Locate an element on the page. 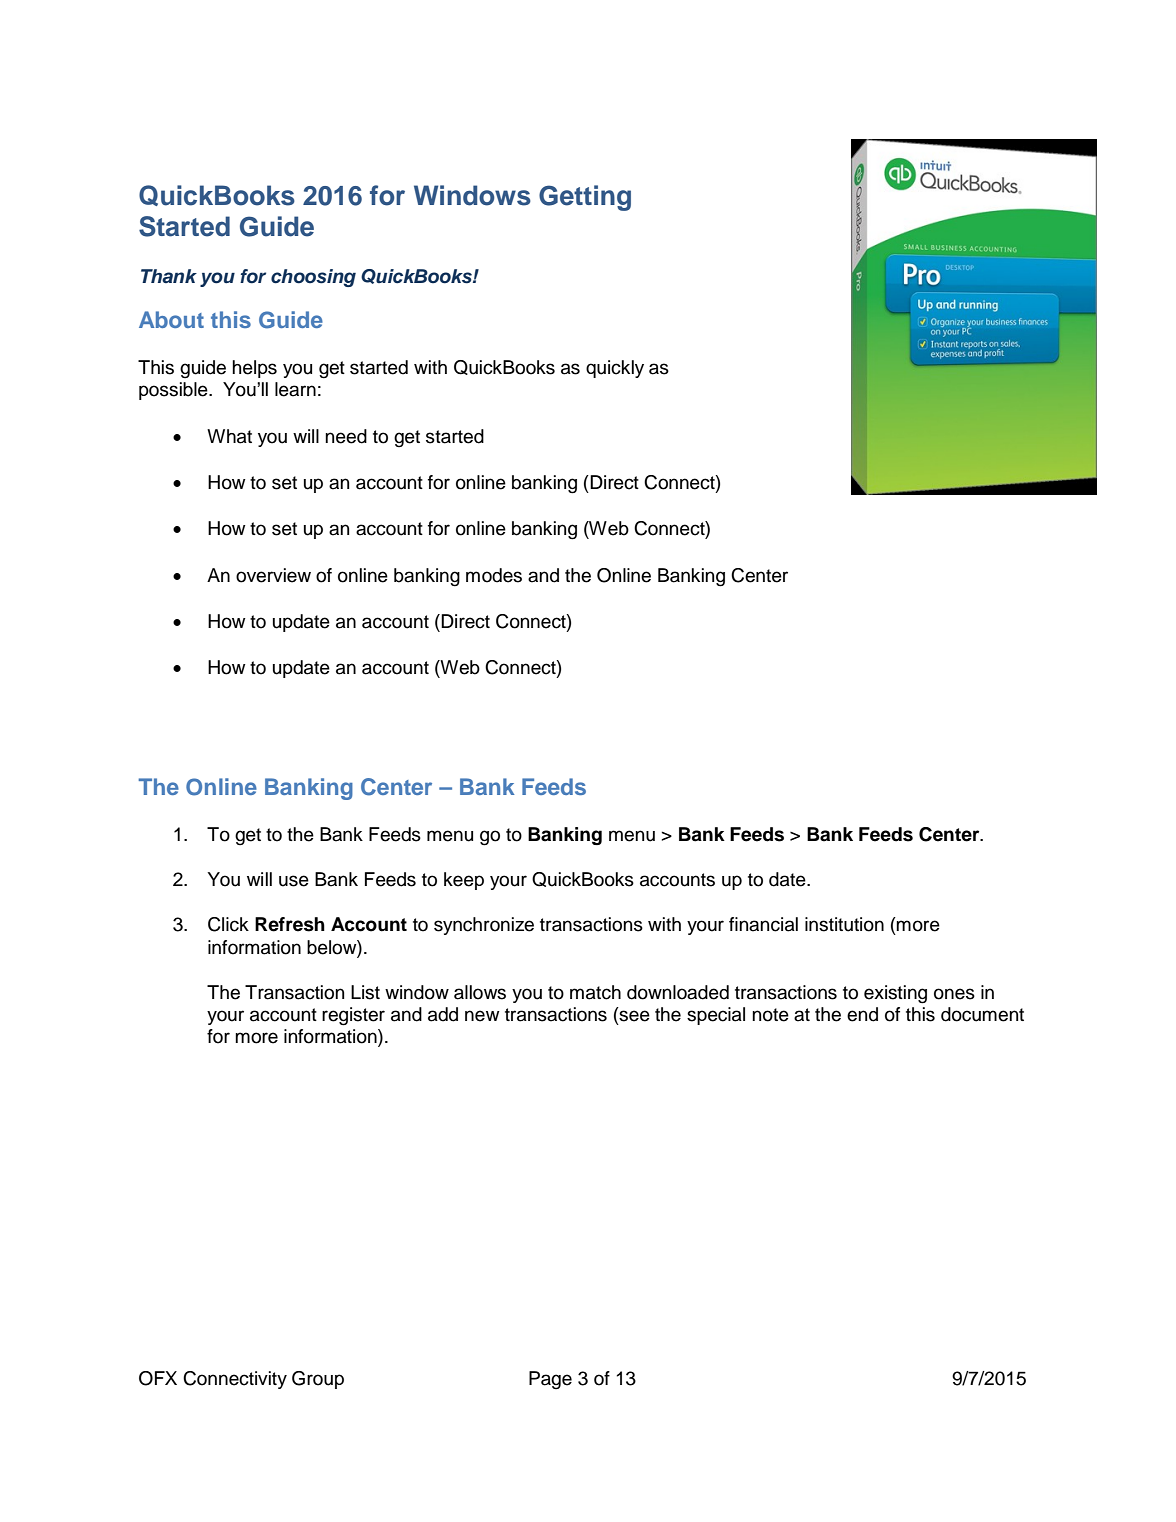  Group is located at coordinates (318, 1380).
